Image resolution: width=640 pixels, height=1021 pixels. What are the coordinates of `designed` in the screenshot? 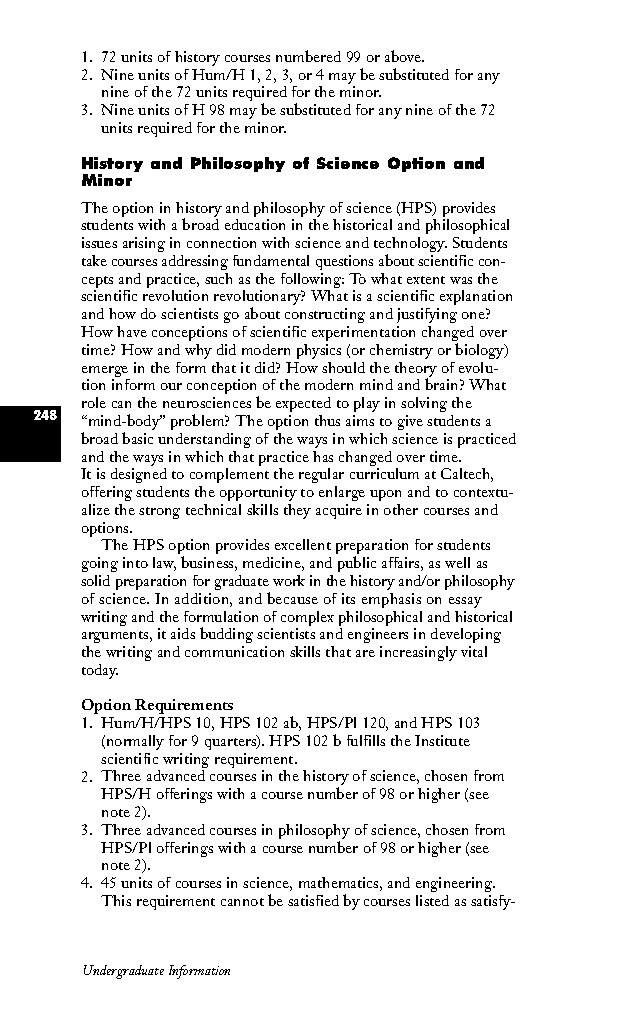 It's located at (139, 475).
